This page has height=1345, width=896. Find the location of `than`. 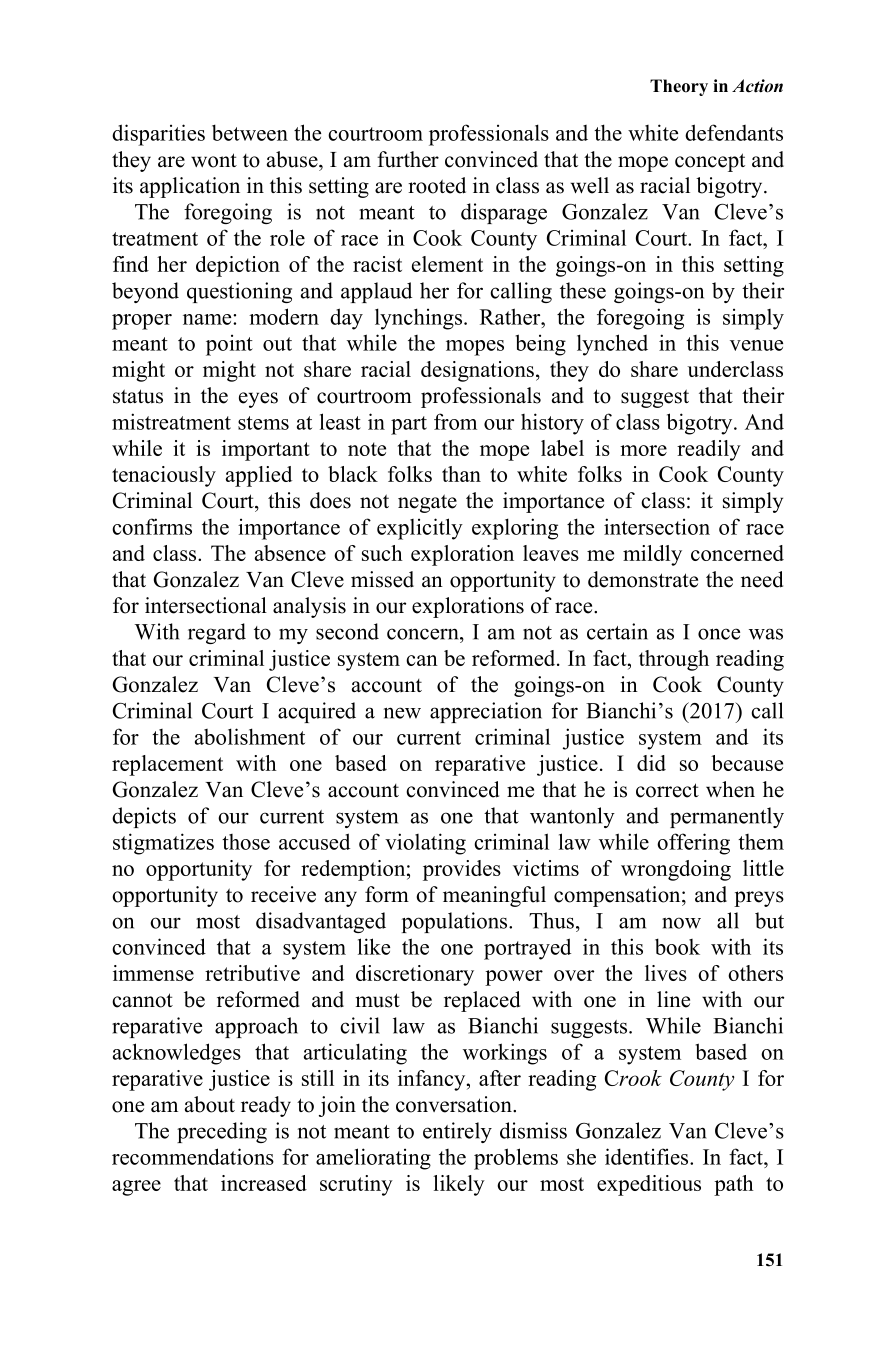

than is located at coordinates (461, 474).
